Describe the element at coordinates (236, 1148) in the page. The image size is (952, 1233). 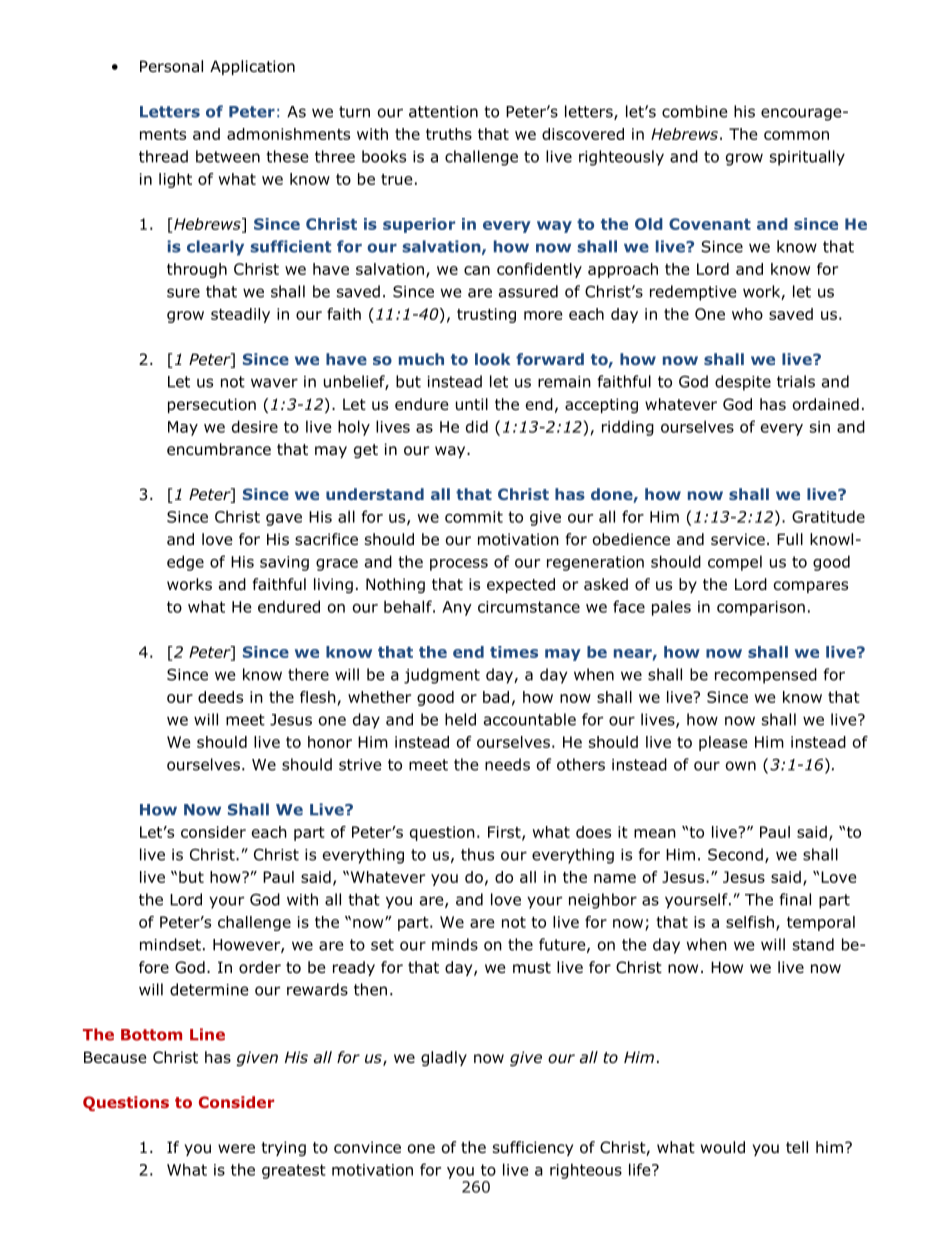
I see `were` at that location.
